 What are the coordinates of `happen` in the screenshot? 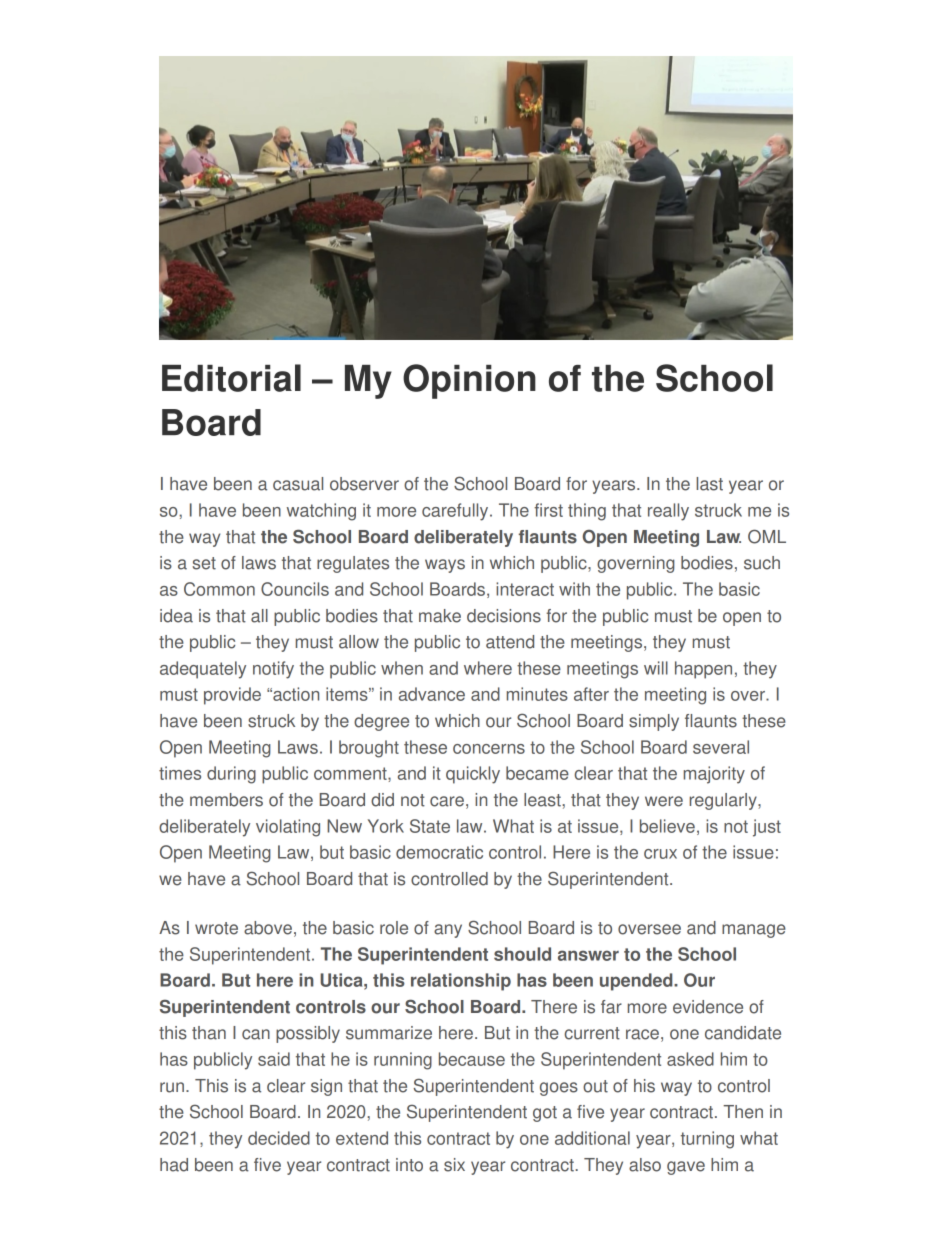 It's located at (703, 670).
